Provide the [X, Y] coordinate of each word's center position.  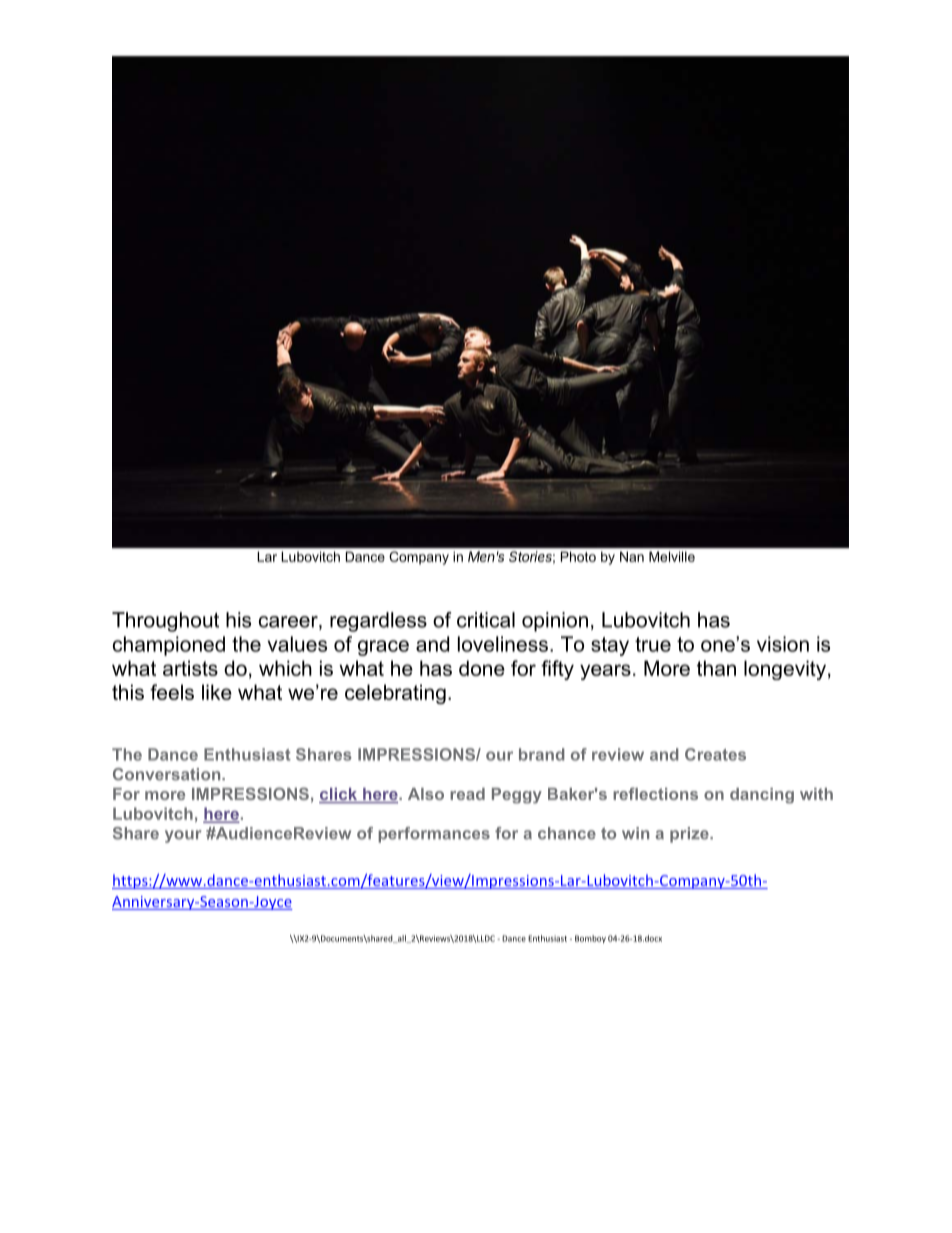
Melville [672, 556]
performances [434, 835]
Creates [715, 754]
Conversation [168, 774]
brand [542, 754]
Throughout [165, 622]
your [183, 836]
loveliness [503, 644]
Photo [578, 556]
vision [783, 644]
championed [169, 646]
